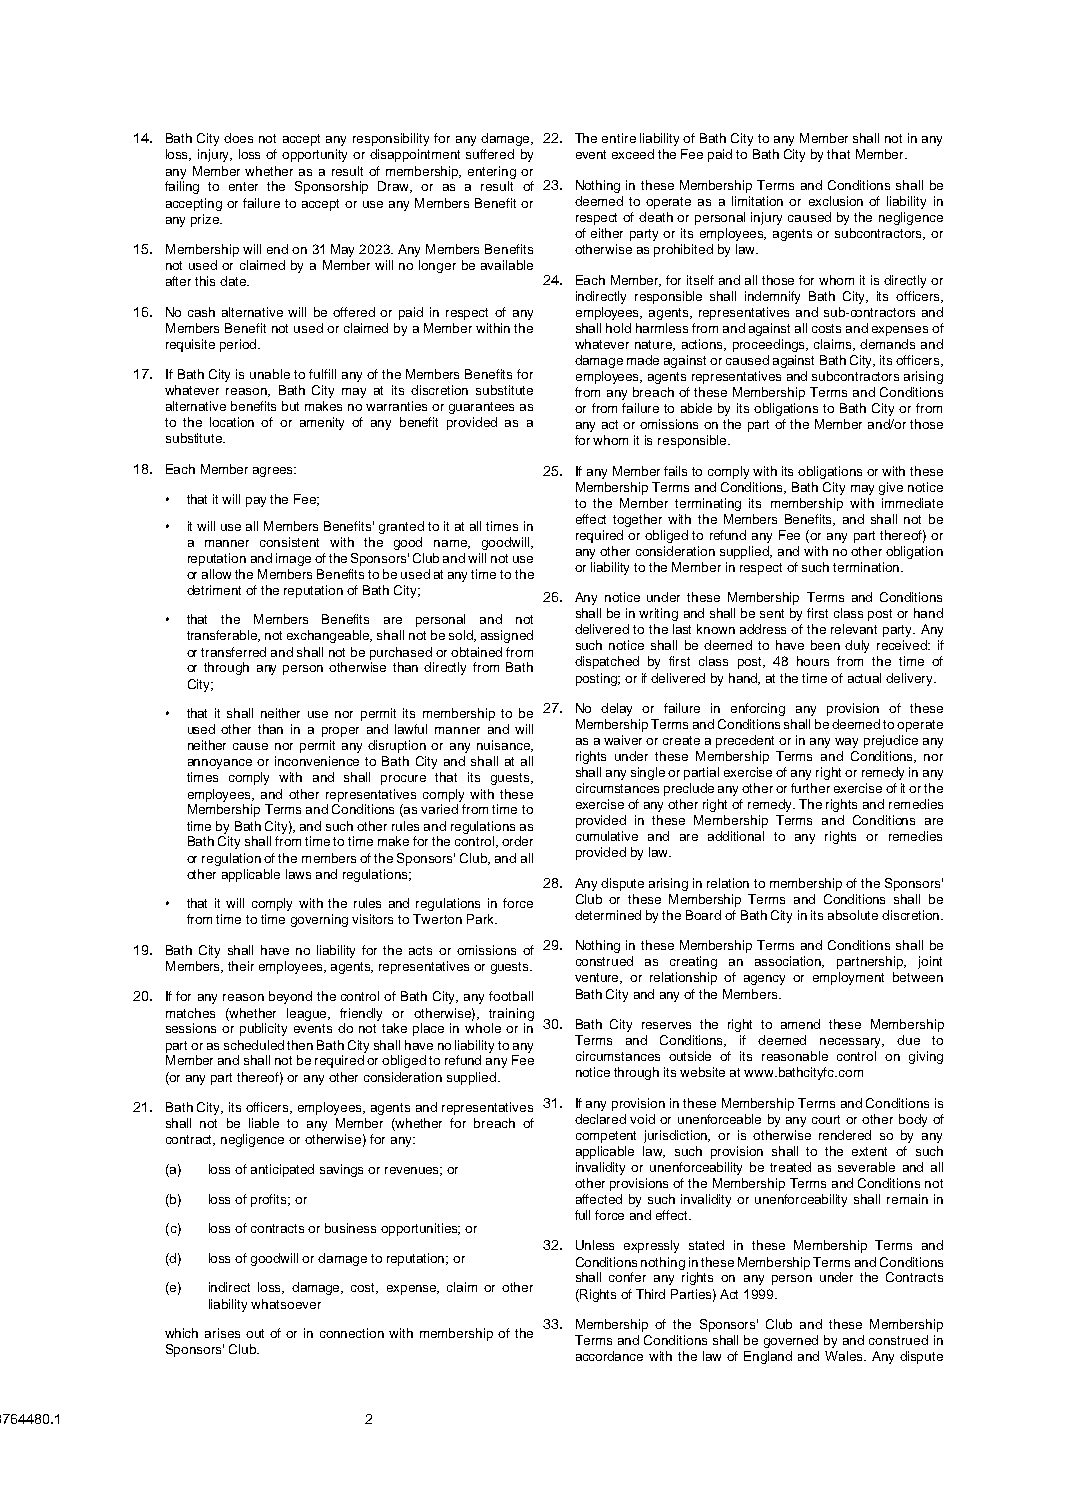 The height and width of the page is (1509, 1067). I want to click on give, so click(891, 488).
